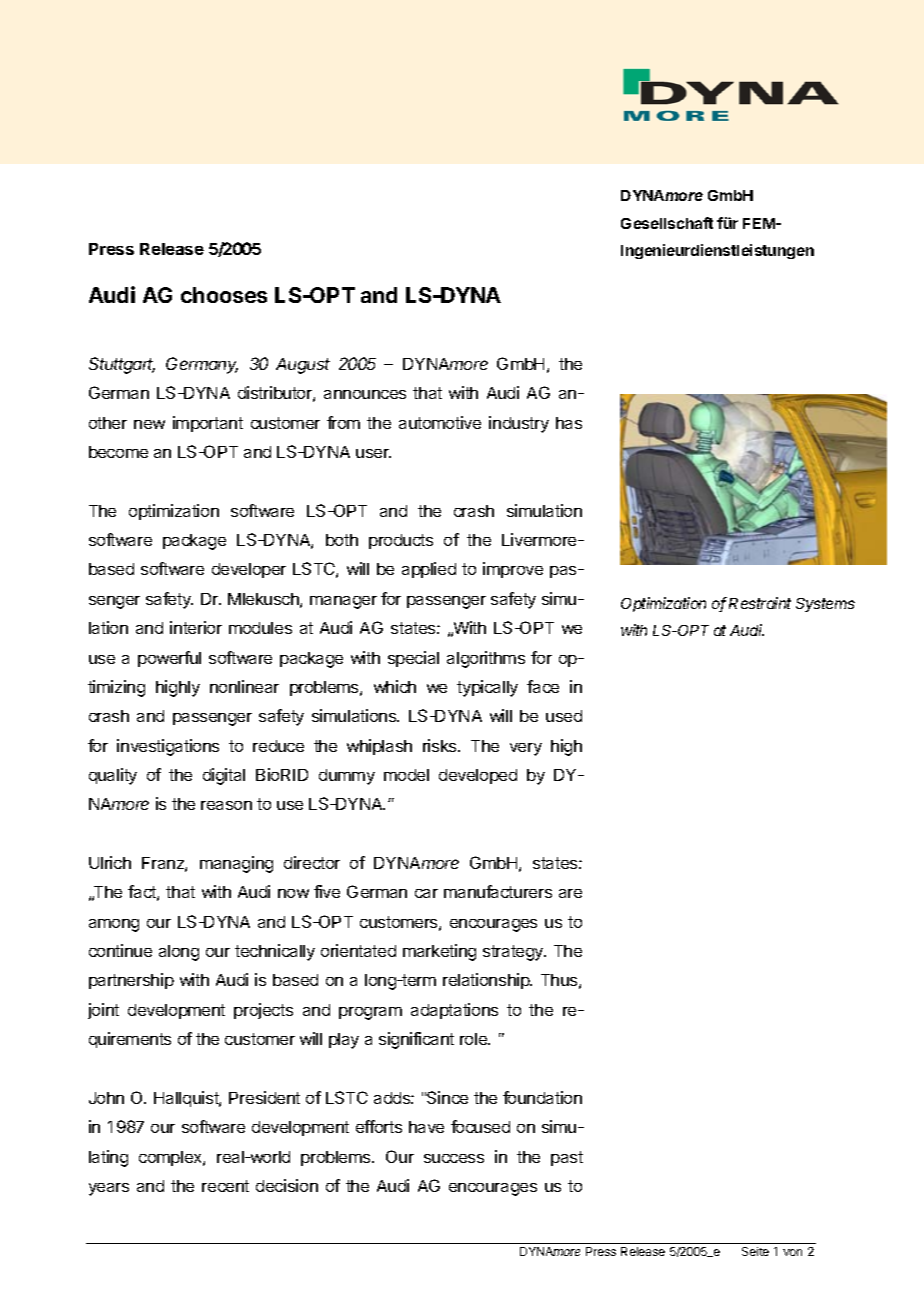 This document has width=924, height=1308. What do you see at coordinates (569, 423) in the document?
I see `has` at bounding box center [569, 423].
